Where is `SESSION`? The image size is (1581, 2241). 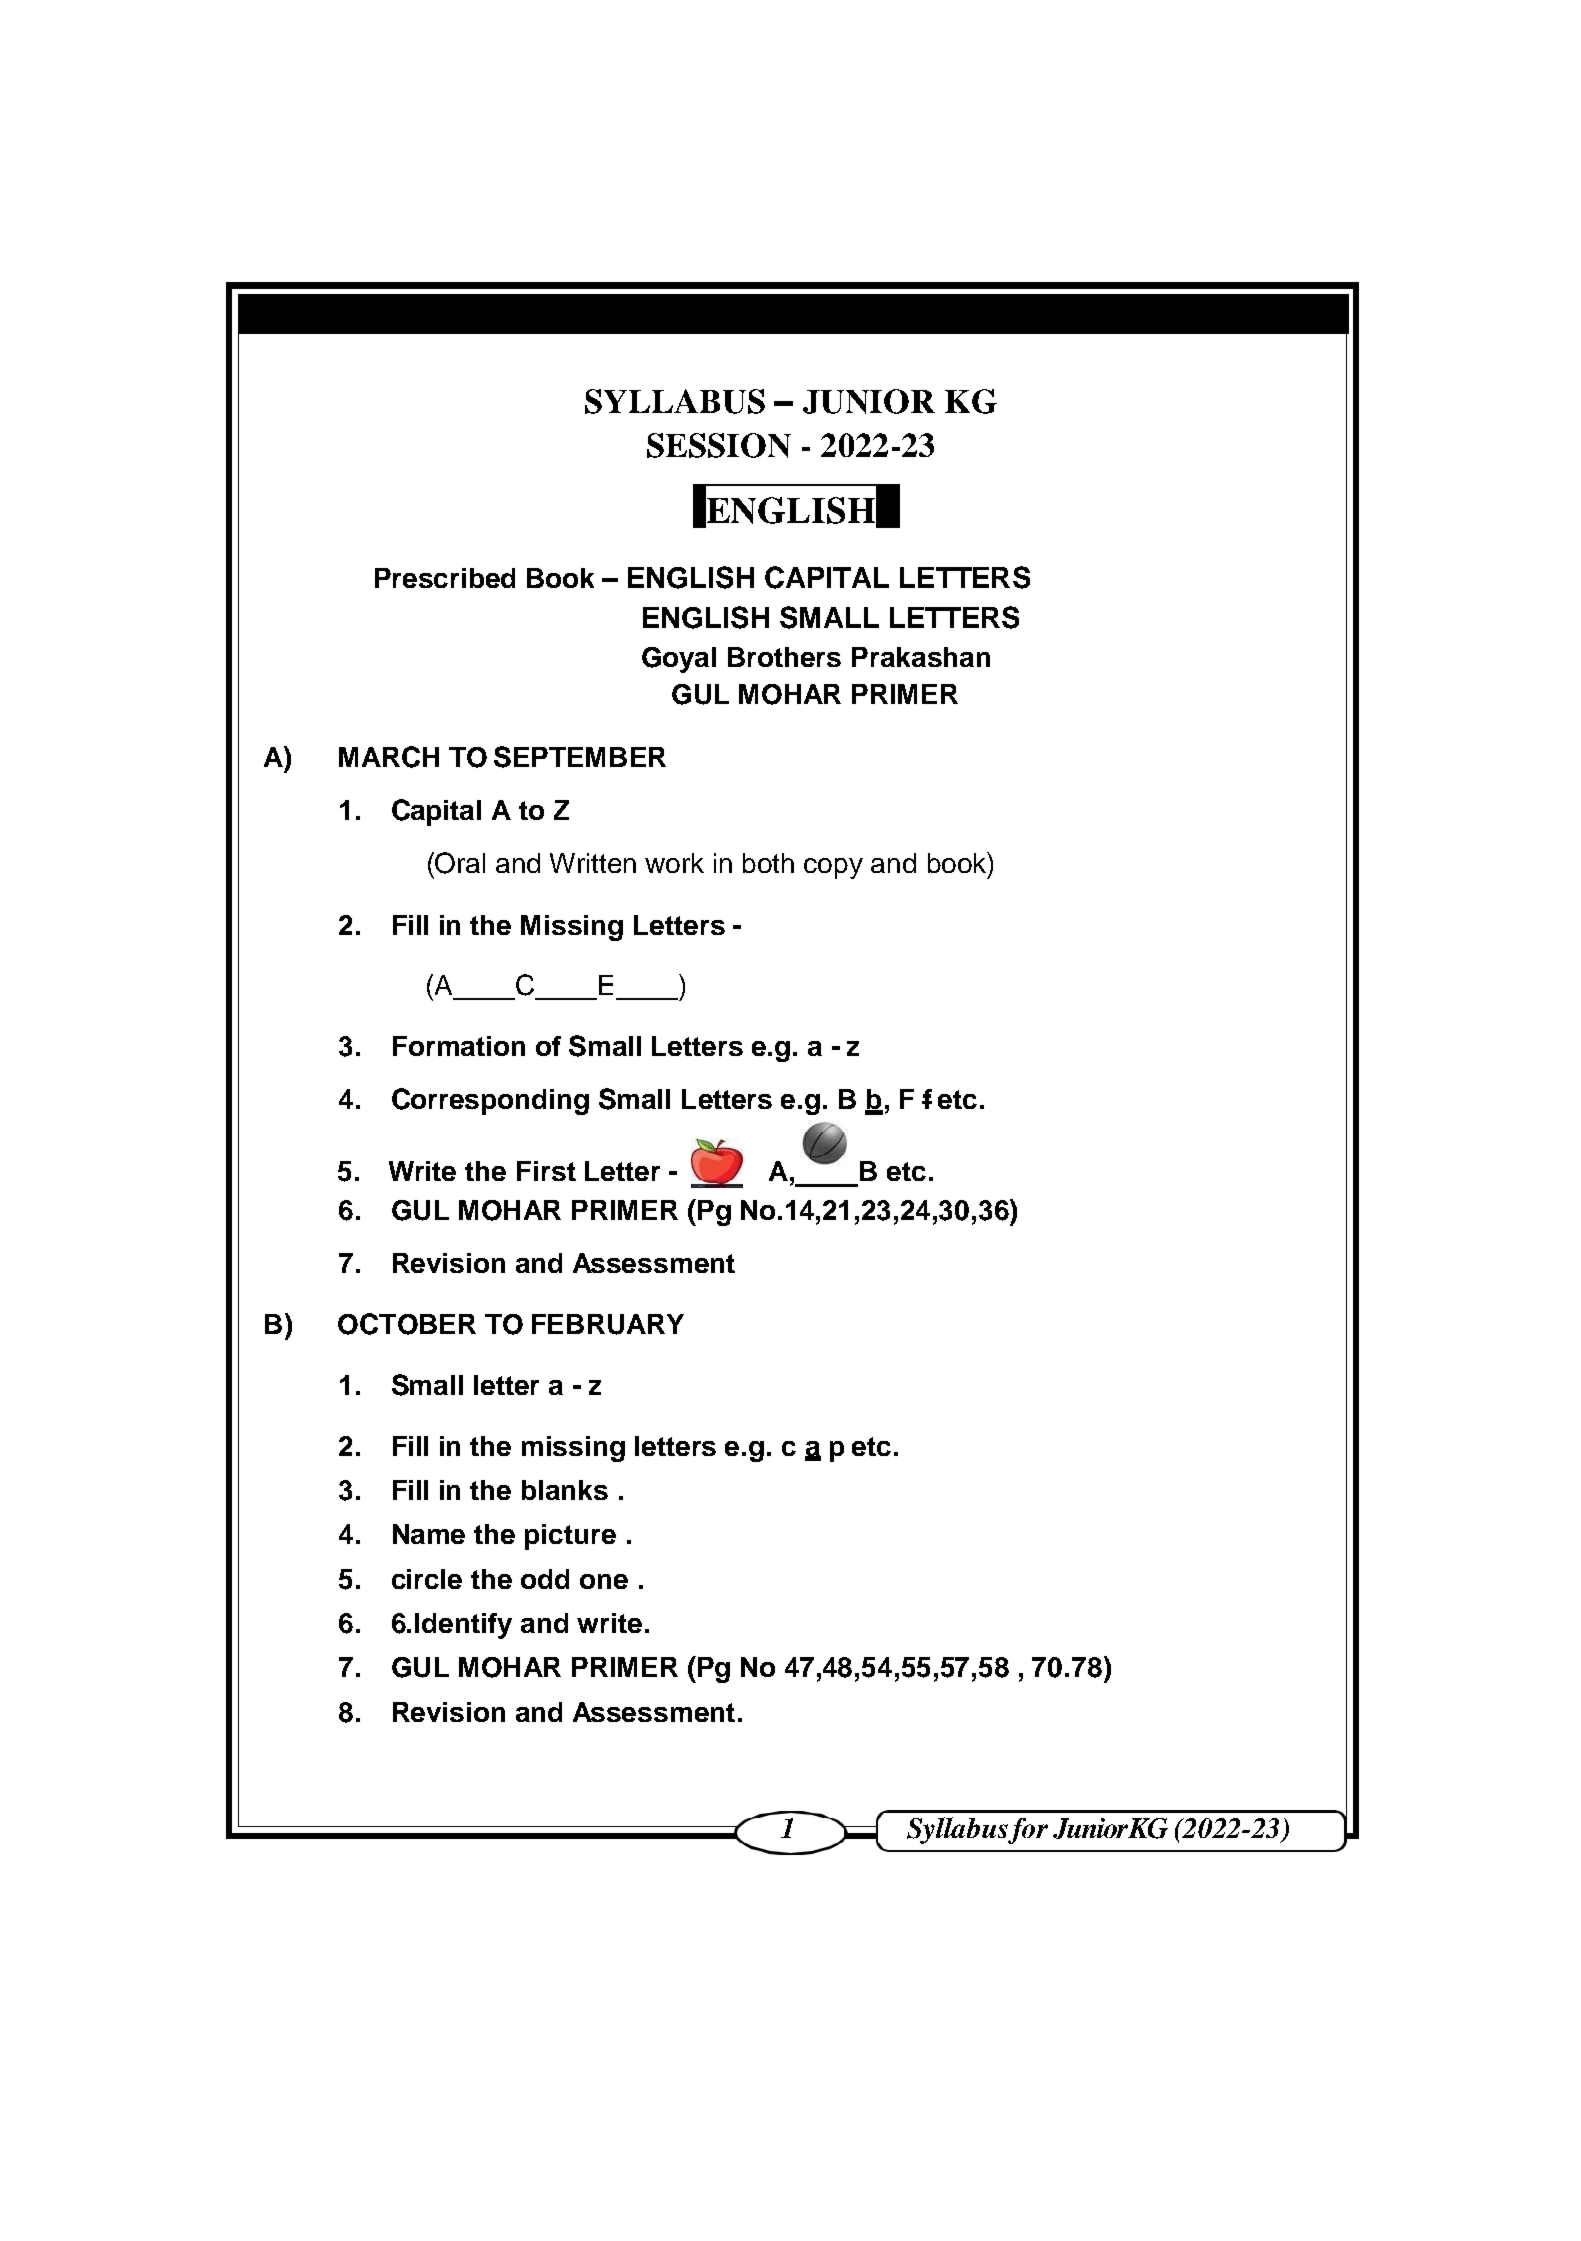
SESSION is located at coordinates (719, 445).
